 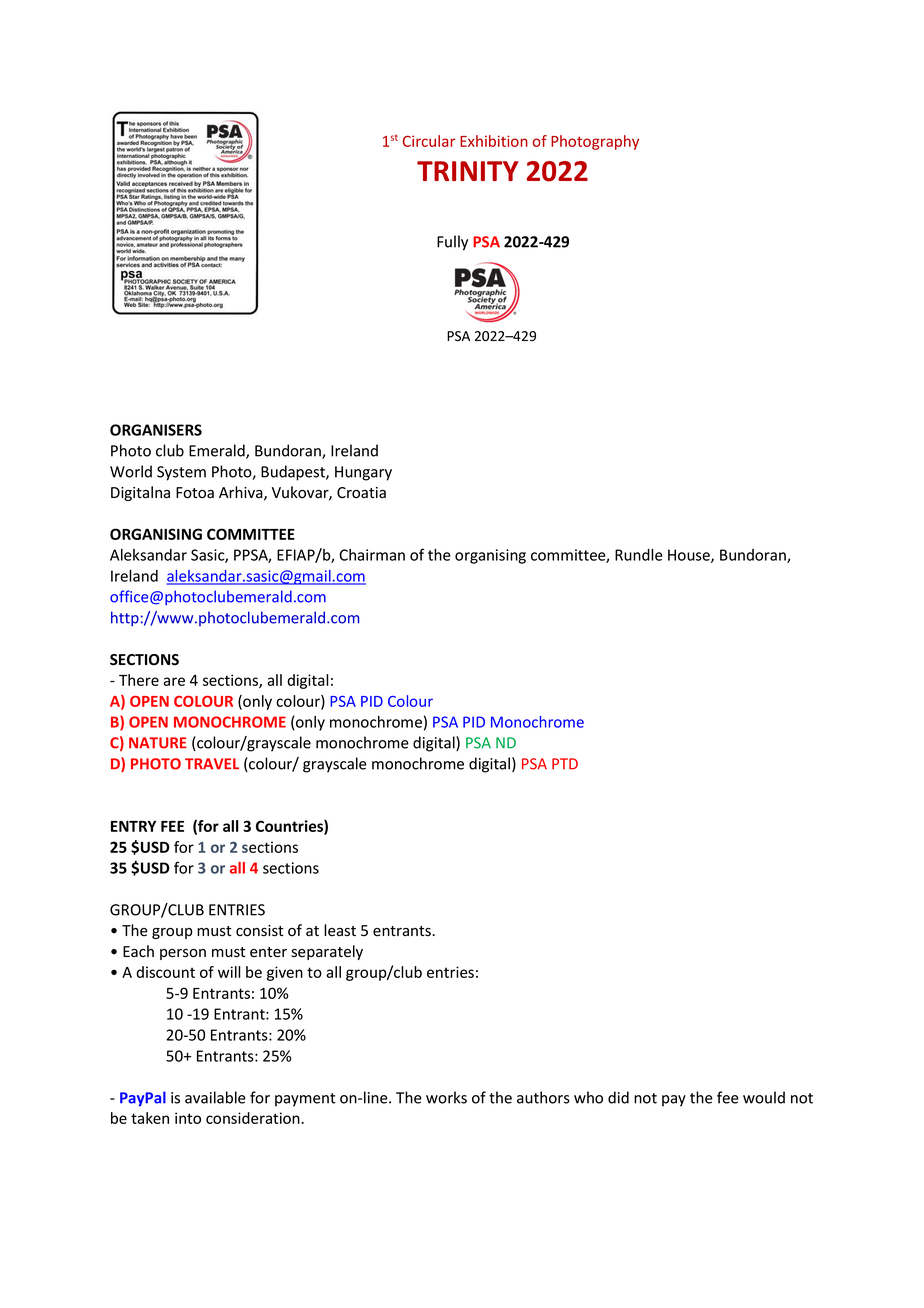 I want to click on did, so click(x=618, y=1097).
